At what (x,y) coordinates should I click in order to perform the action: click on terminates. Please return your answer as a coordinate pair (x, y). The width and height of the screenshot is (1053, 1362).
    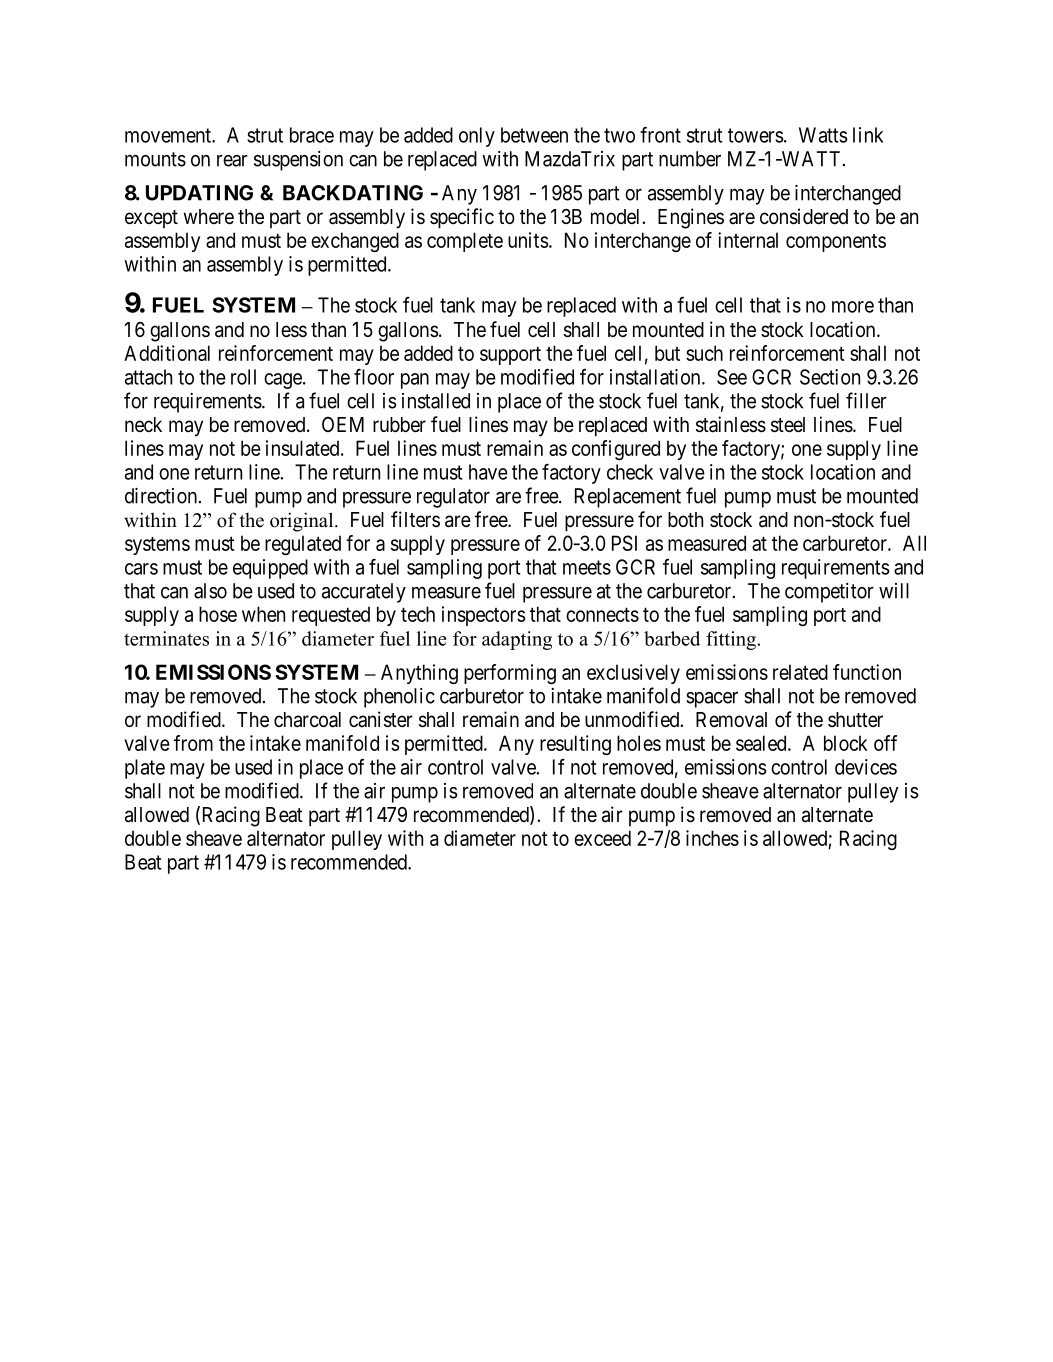
    Looking at the image, I should click on (166, 638).
